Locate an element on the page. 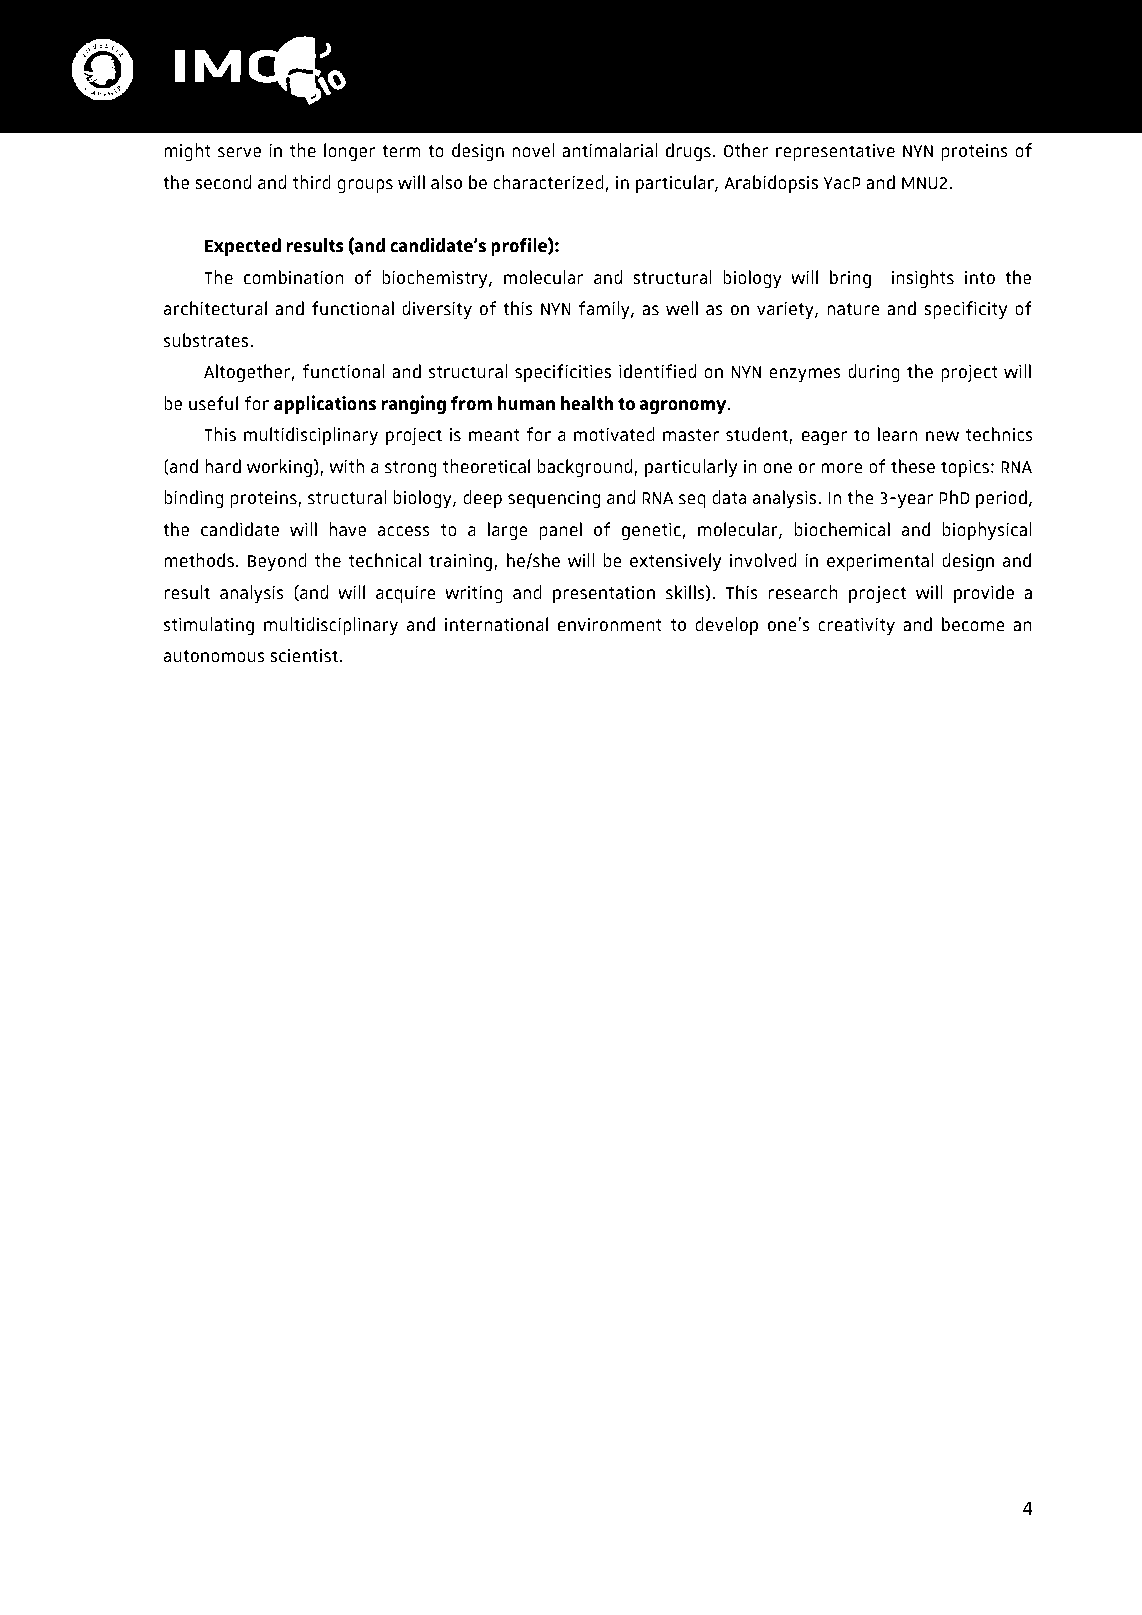 Image resolution: width=1142 pixels, height=1615 pixels. creativity is located at coordinates (856, 626).
